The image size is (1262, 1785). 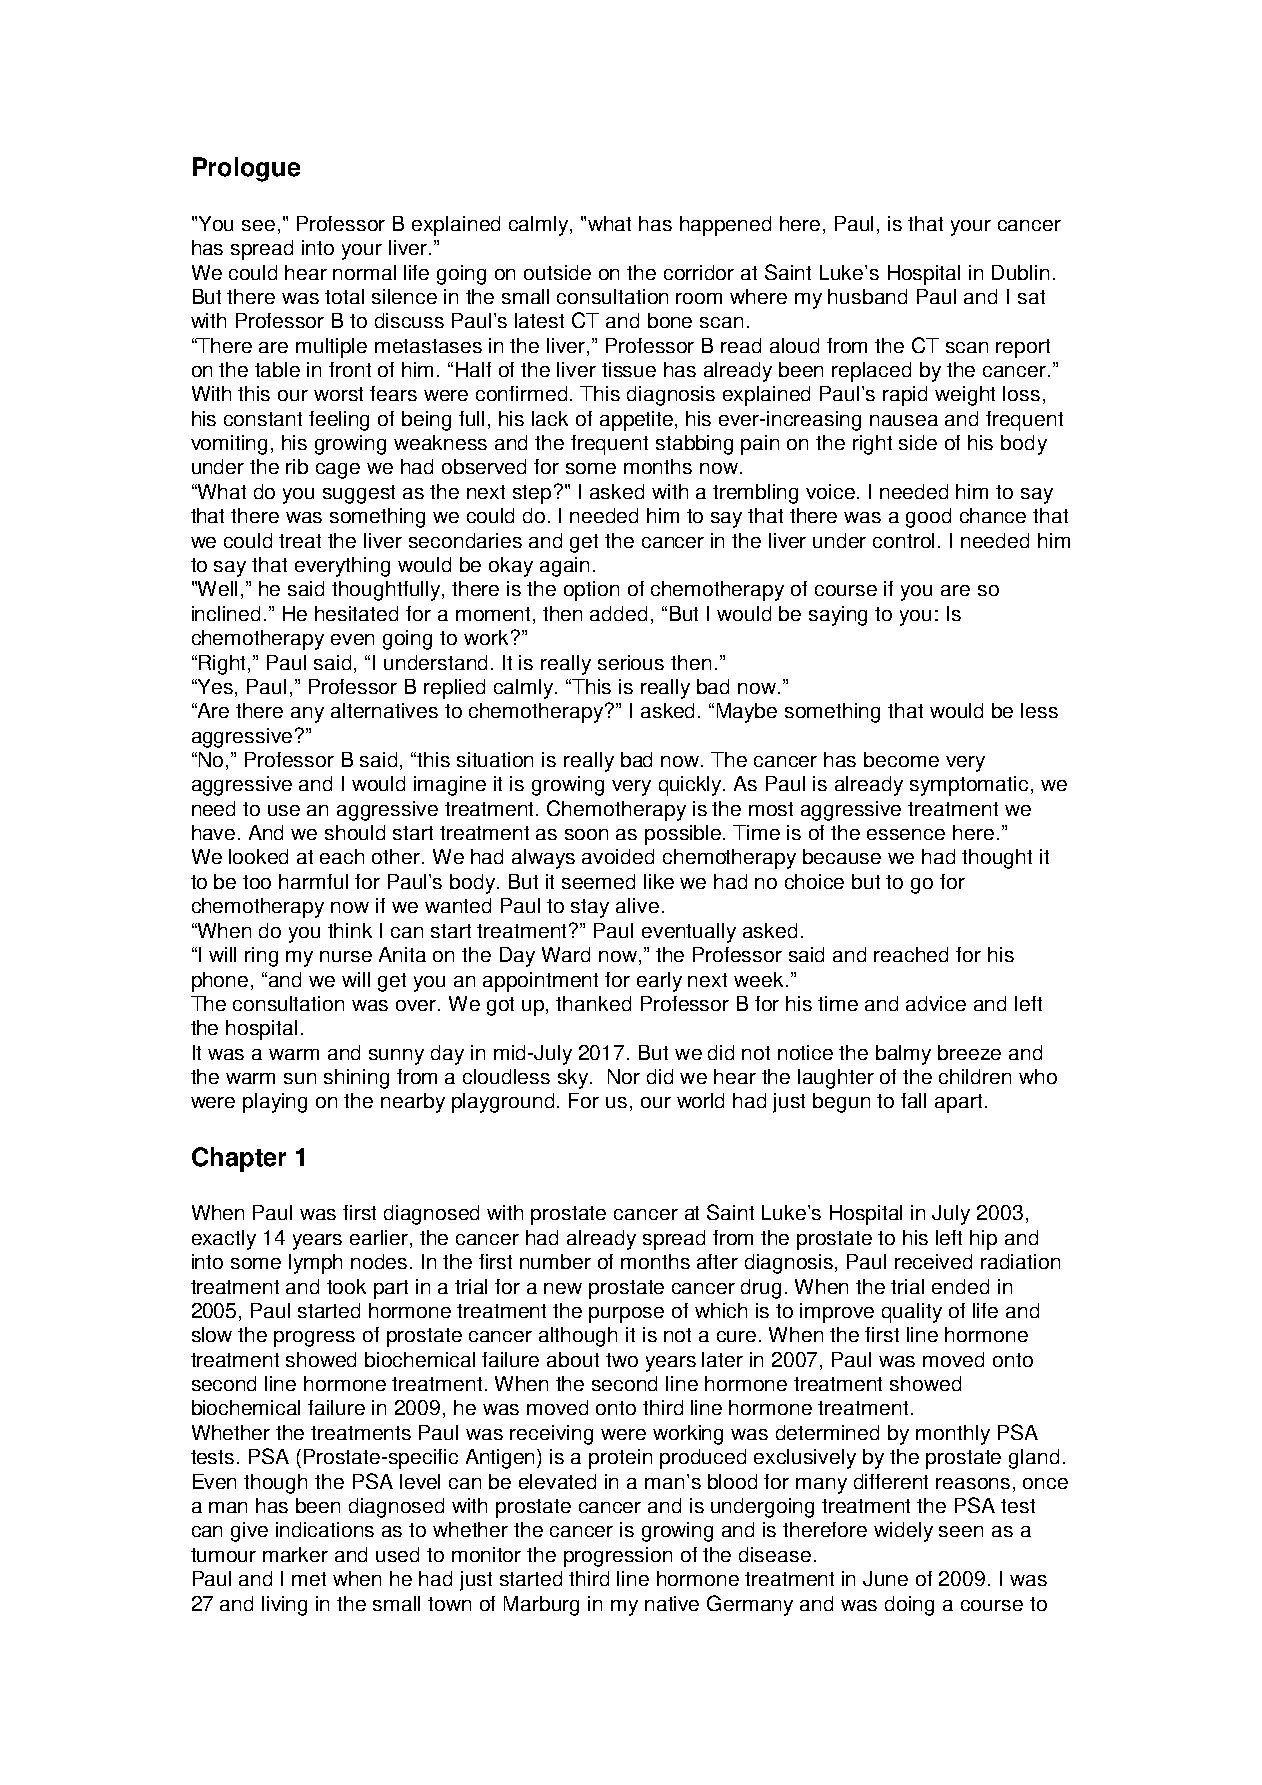 I want to click on Prologue, so click(x=246, y=169).
